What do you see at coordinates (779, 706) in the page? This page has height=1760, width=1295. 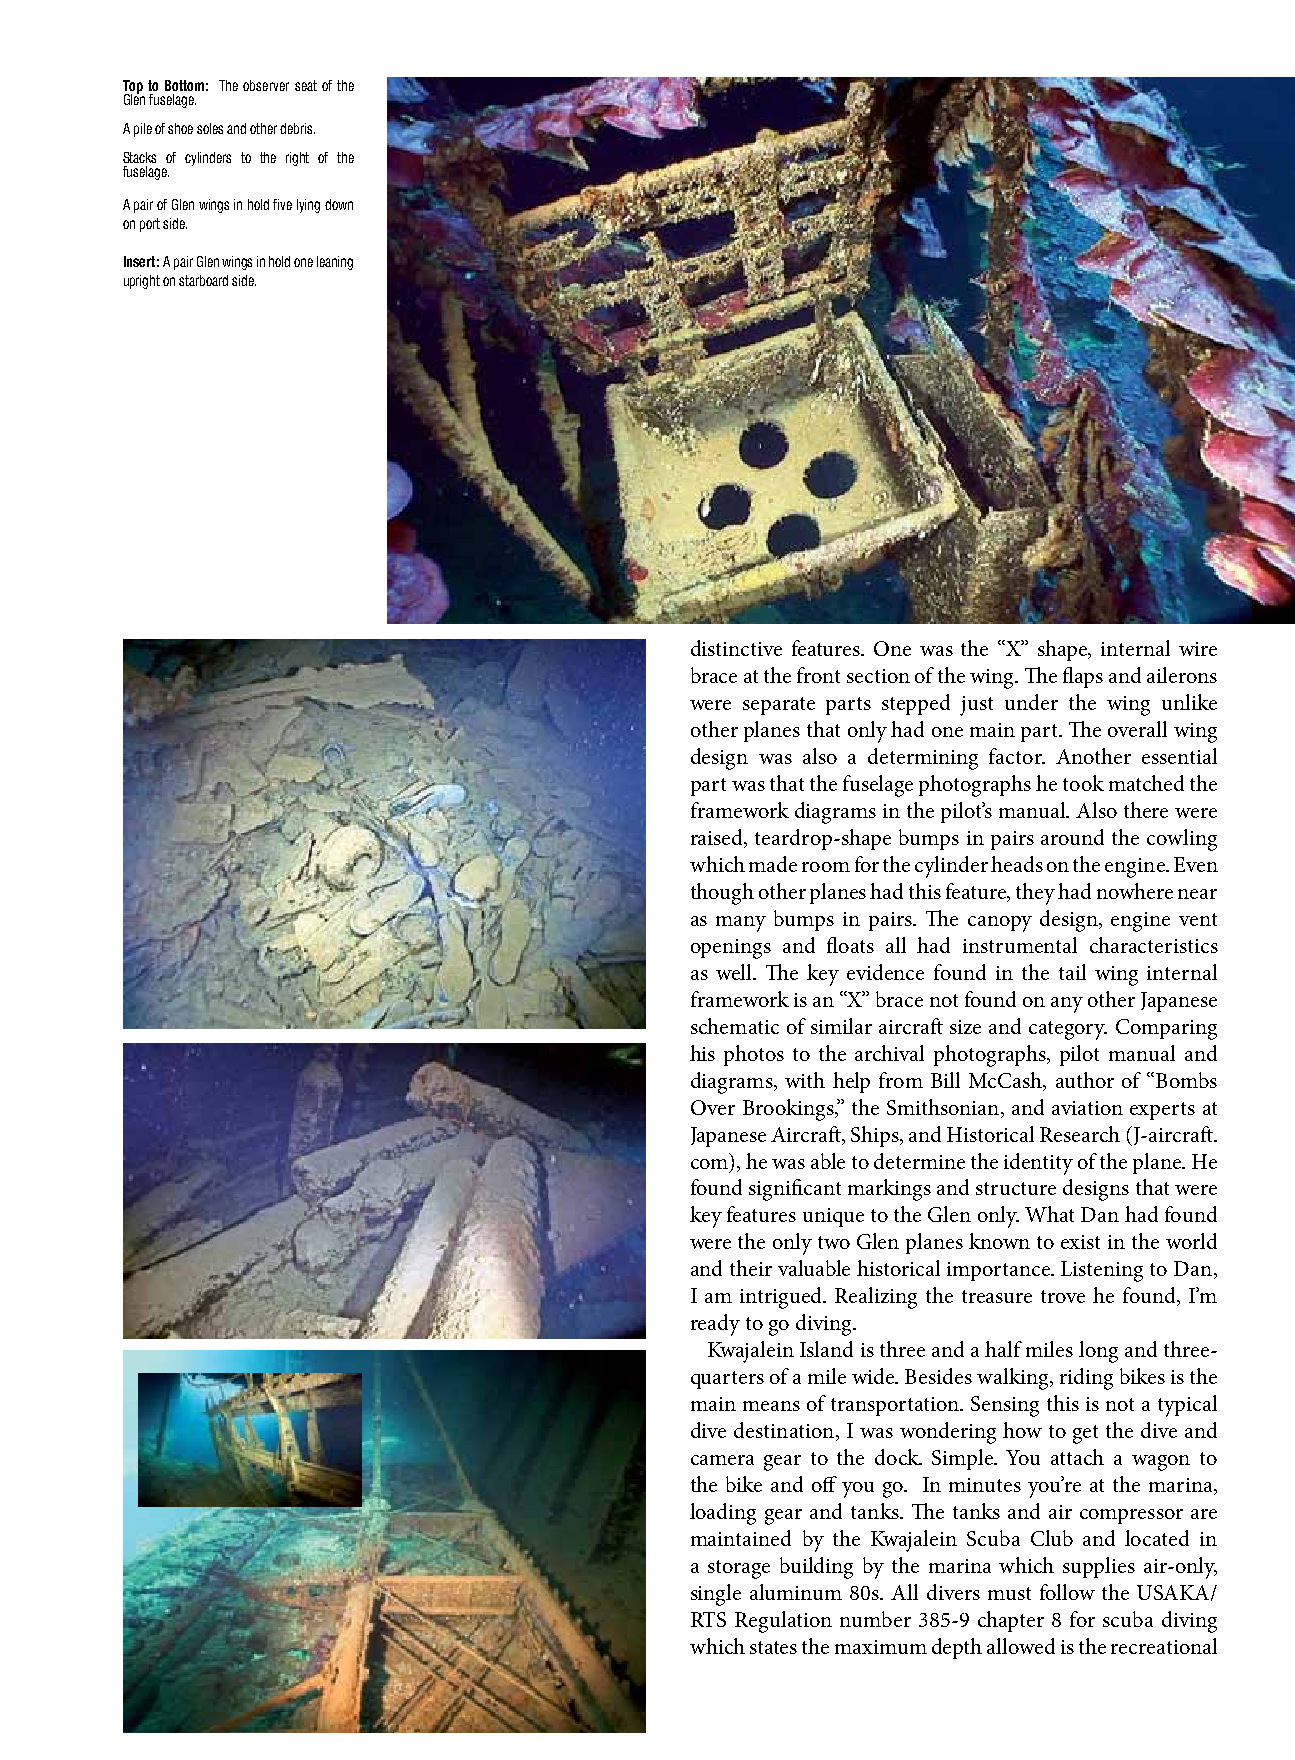 I see `separate` at bounding box center [779, 706].
